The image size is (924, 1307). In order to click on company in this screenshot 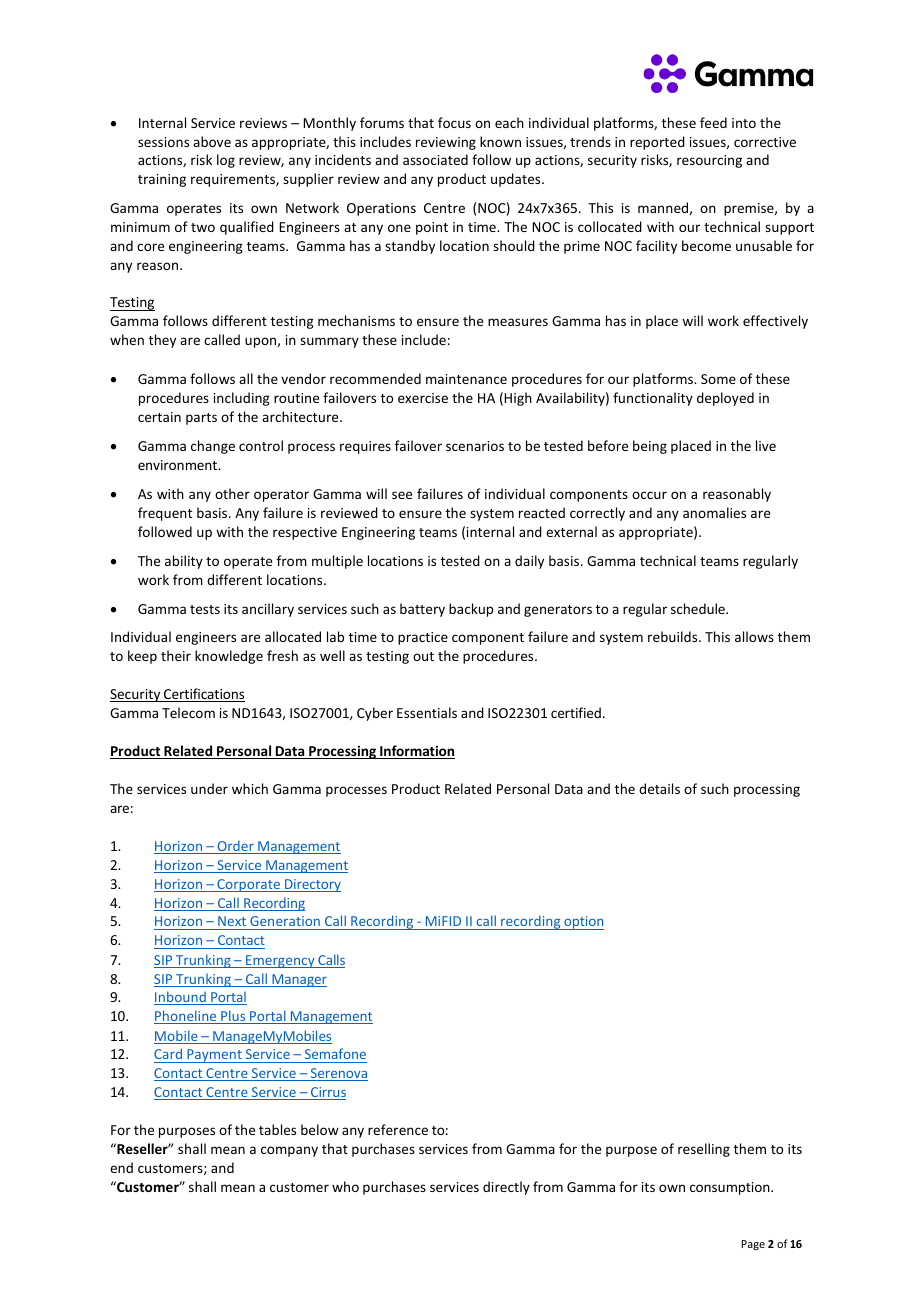, I will do `click(289, 1151)`.
